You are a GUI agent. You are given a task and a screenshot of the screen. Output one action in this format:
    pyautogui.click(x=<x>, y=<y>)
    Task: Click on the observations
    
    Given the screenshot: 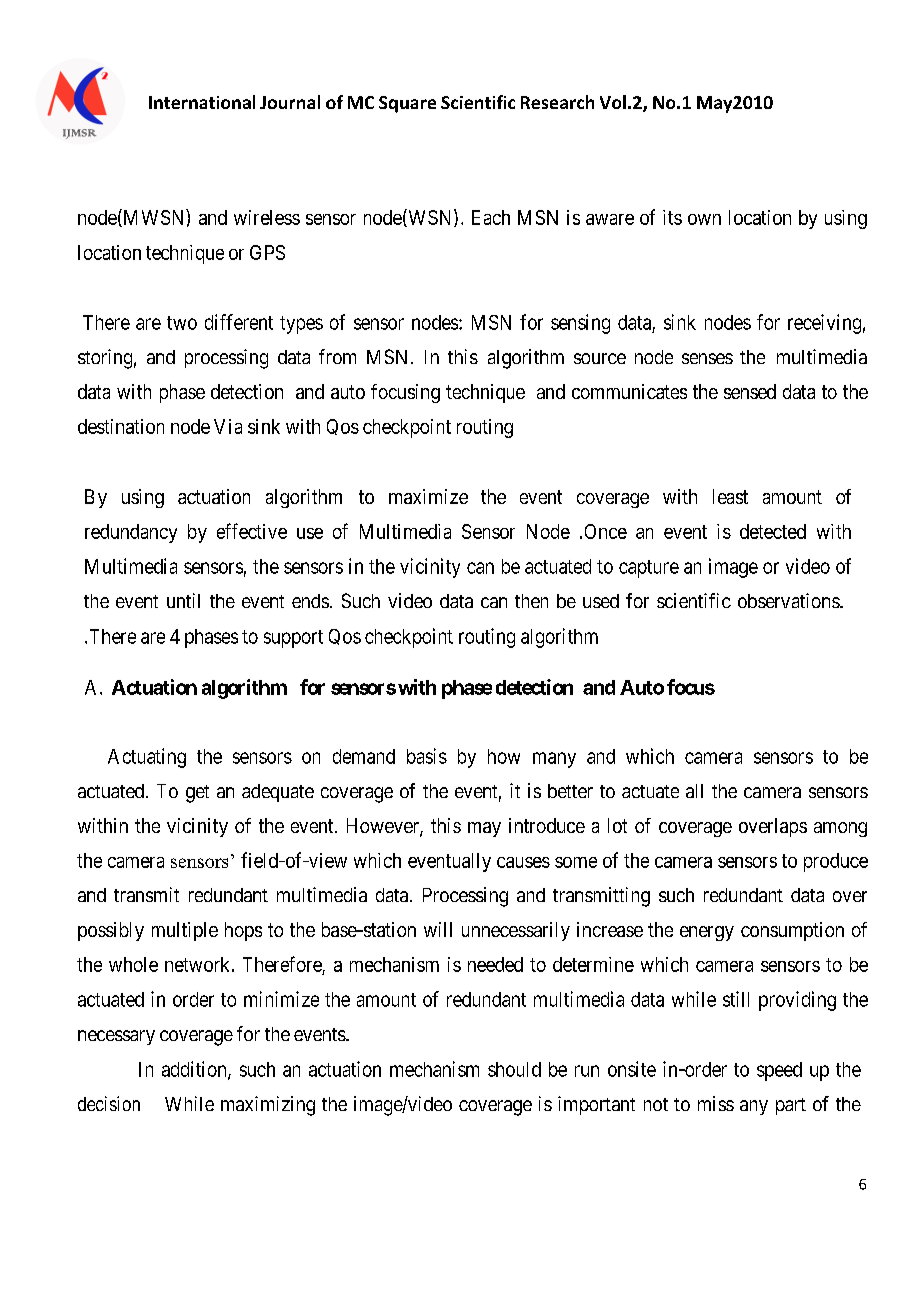 What is the action you would take?
    pyautogui.click(x=789, y=600)
